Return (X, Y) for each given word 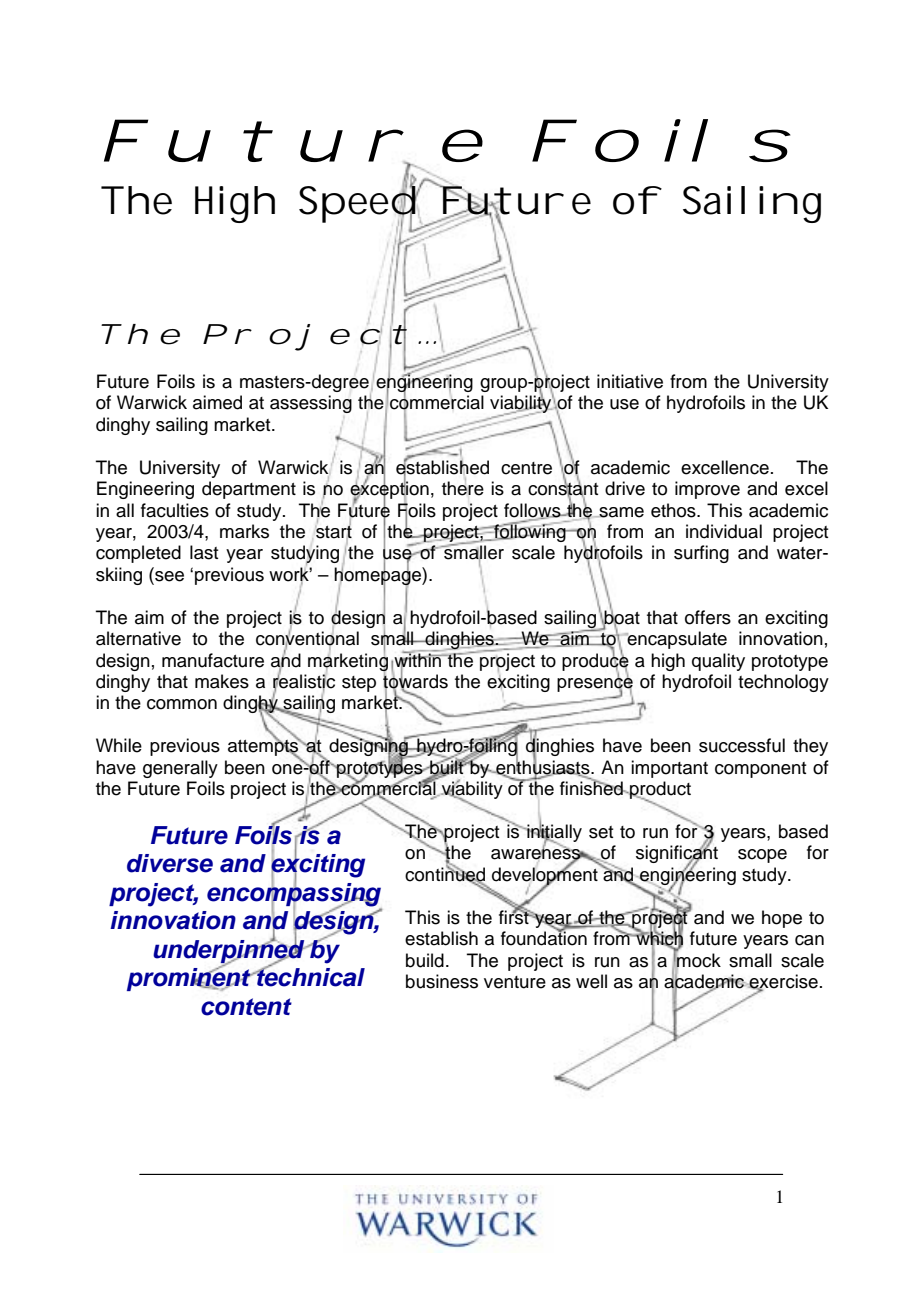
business (442, 981)
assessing (311, 404)
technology (783, 683)
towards (415, 681)
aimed (217, 402)
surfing (701, 554)
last (204, 552)
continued (445, 874)
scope (762, 856)
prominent (190, 978)
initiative (630, 381)
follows (533, 511)
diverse (170, 863)
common (182, 704)
